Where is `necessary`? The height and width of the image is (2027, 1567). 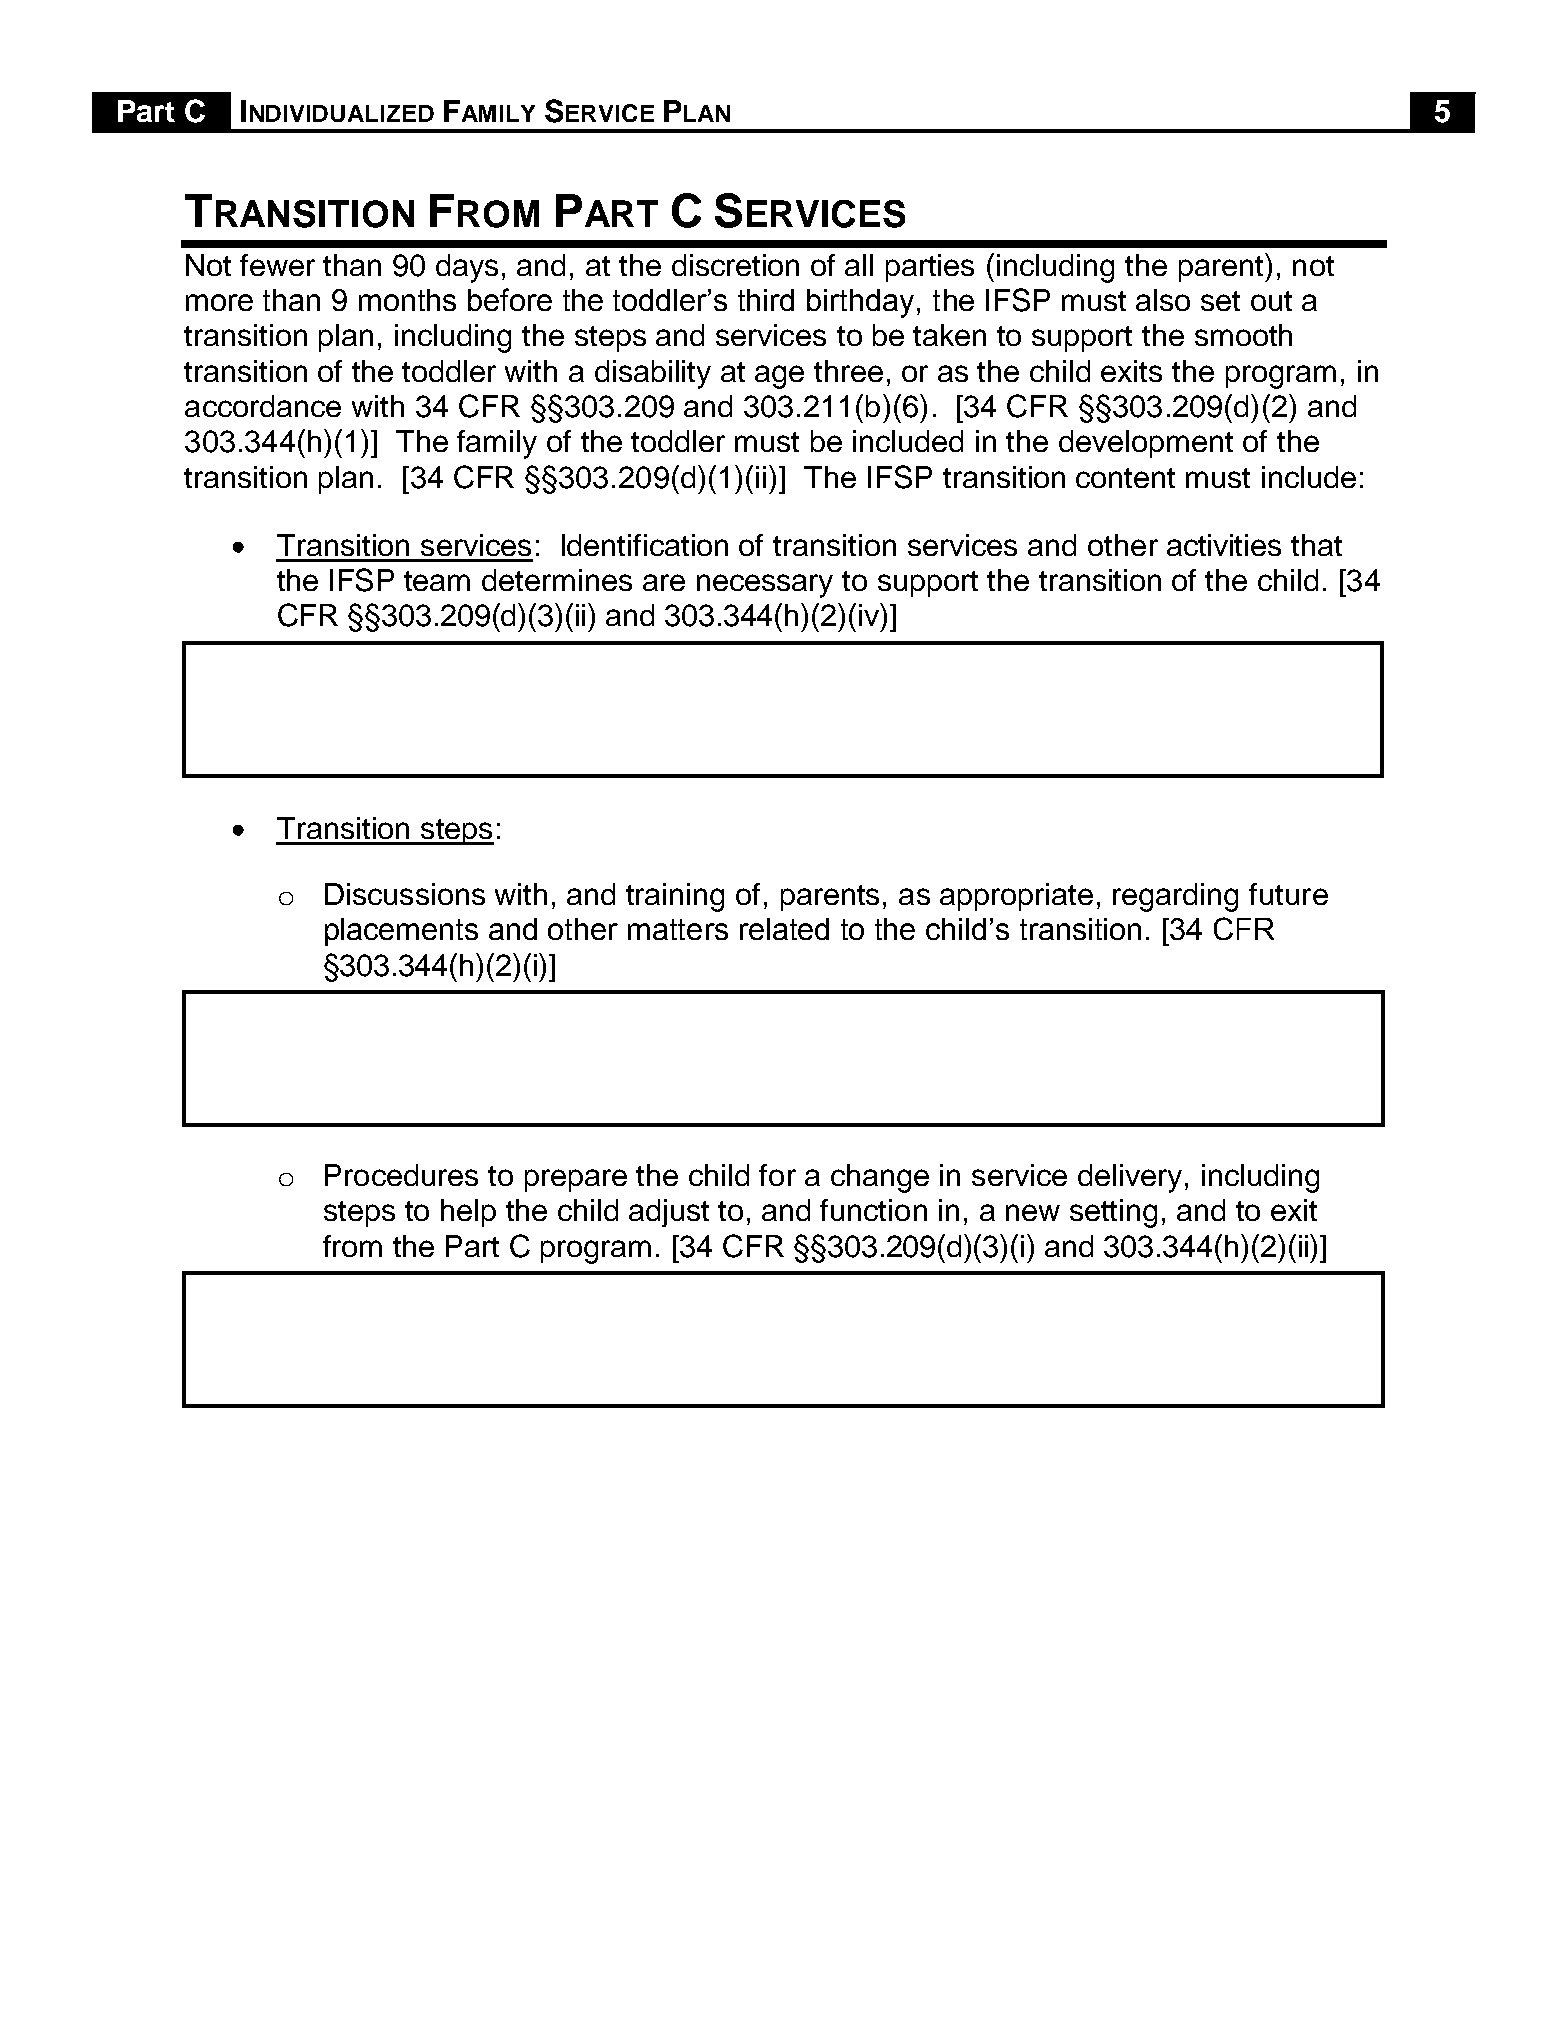
necessary is located at coordinates (765, 586).
